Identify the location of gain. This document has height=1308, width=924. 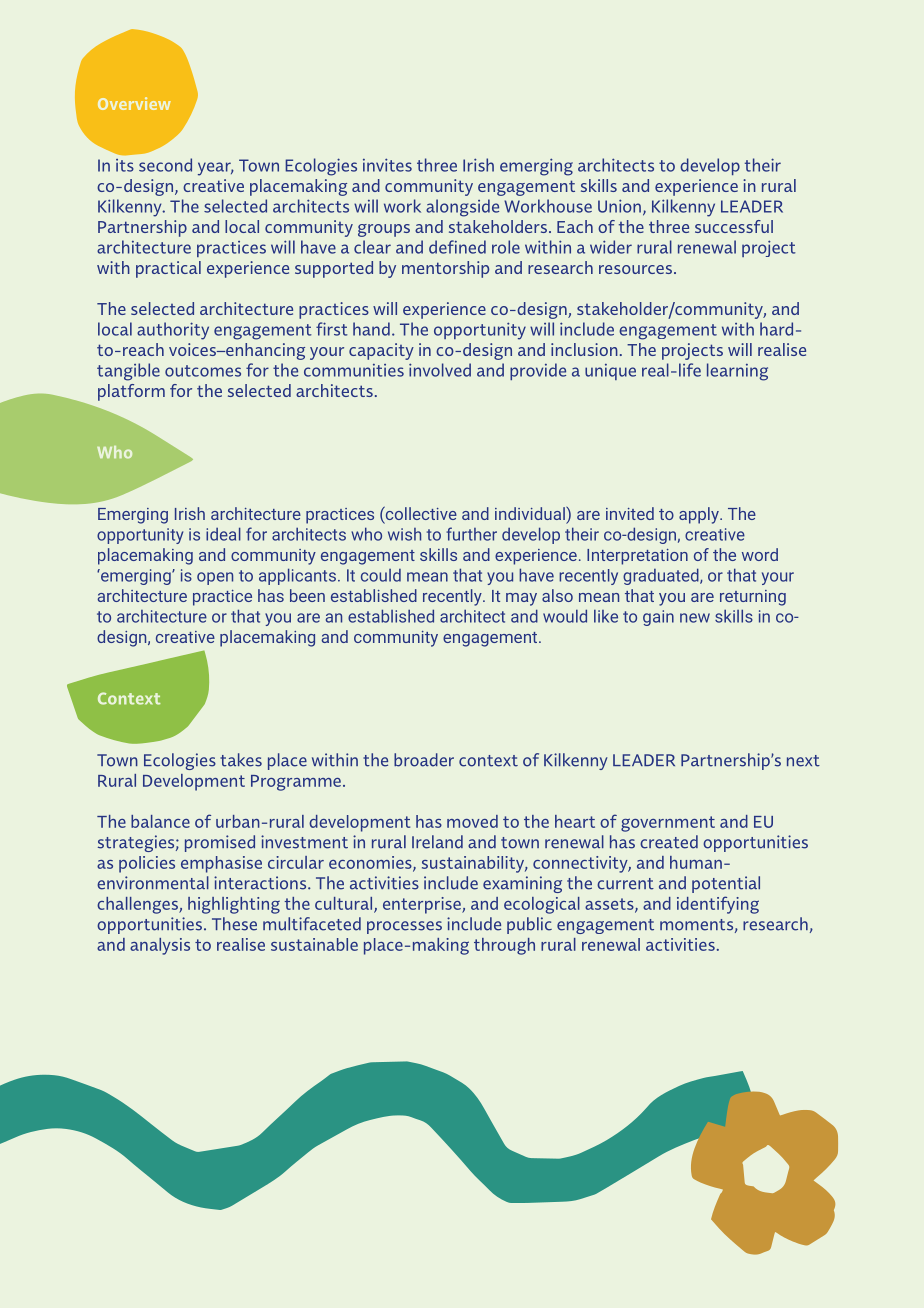
(658, 618).
